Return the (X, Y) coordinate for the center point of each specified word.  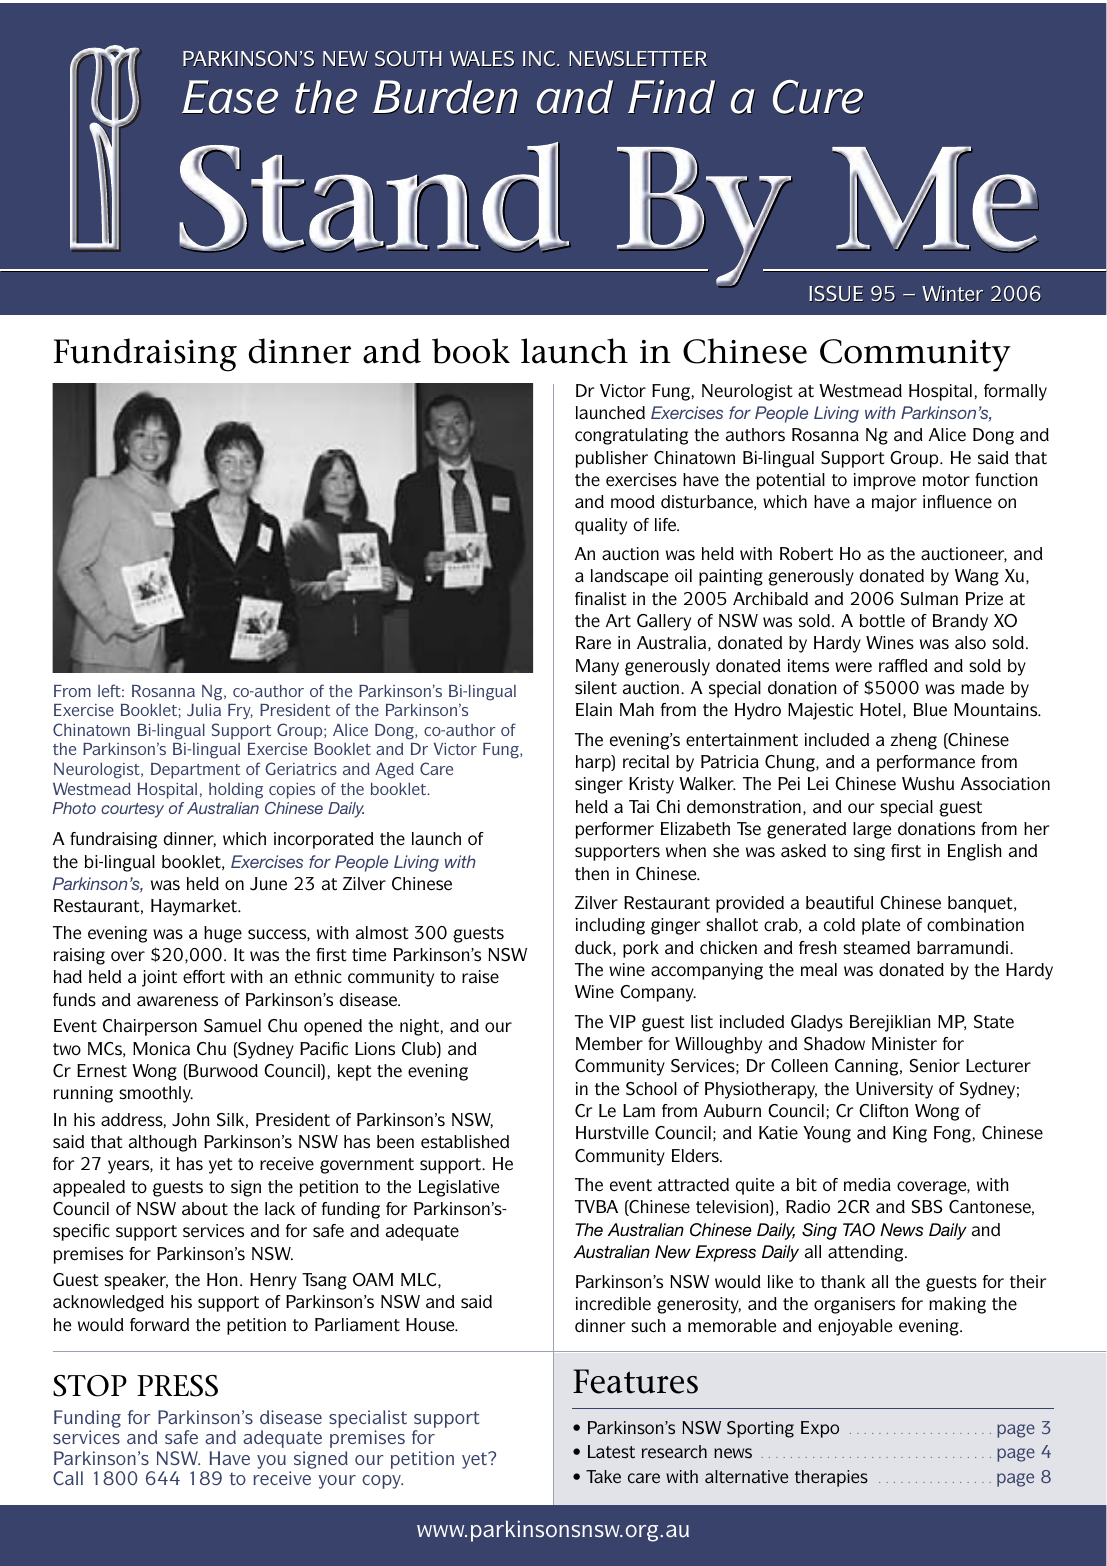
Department (195, 771)
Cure (818, 97)
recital (646, 762)
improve (885, 481)
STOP (90, 1386)
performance (926, 763)
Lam (639, 1111)
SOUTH (408, 59)
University (894, 1090)
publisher (612, 459)
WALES (482, 59)
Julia (204, 710)
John (191, 1120)
